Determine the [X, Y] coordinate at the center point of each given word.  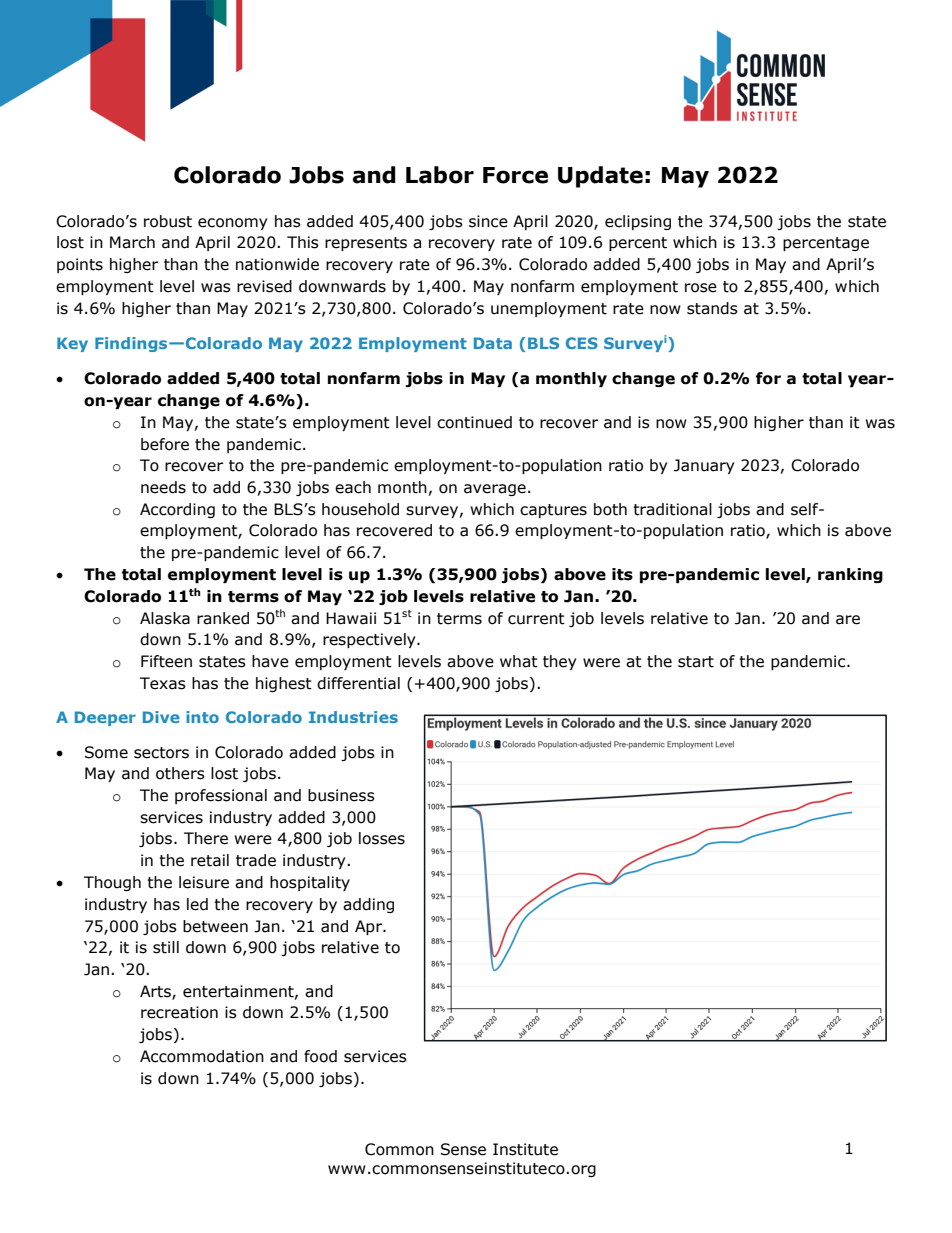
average [495, 490]
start [696, 662]
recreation [179, 1012]
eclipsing [638, 222]
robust [168, 221]
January [704, 466]
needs [163, 487]
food [320, 1056]
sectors [161, 753]
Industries [353, 717]
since [488, 221]
